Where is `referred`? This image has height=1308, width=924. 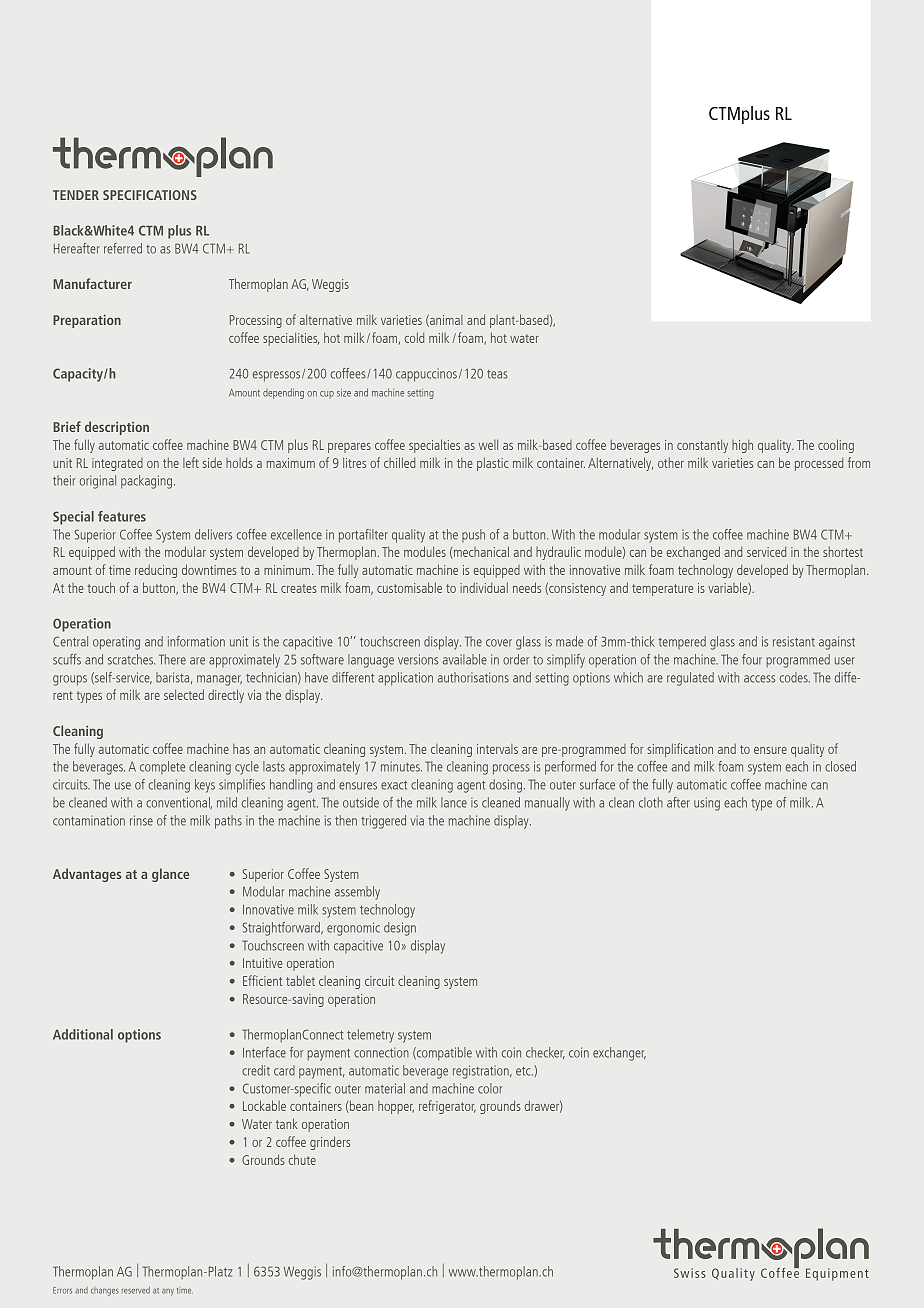 referred is located at coordinates (123, 248).
